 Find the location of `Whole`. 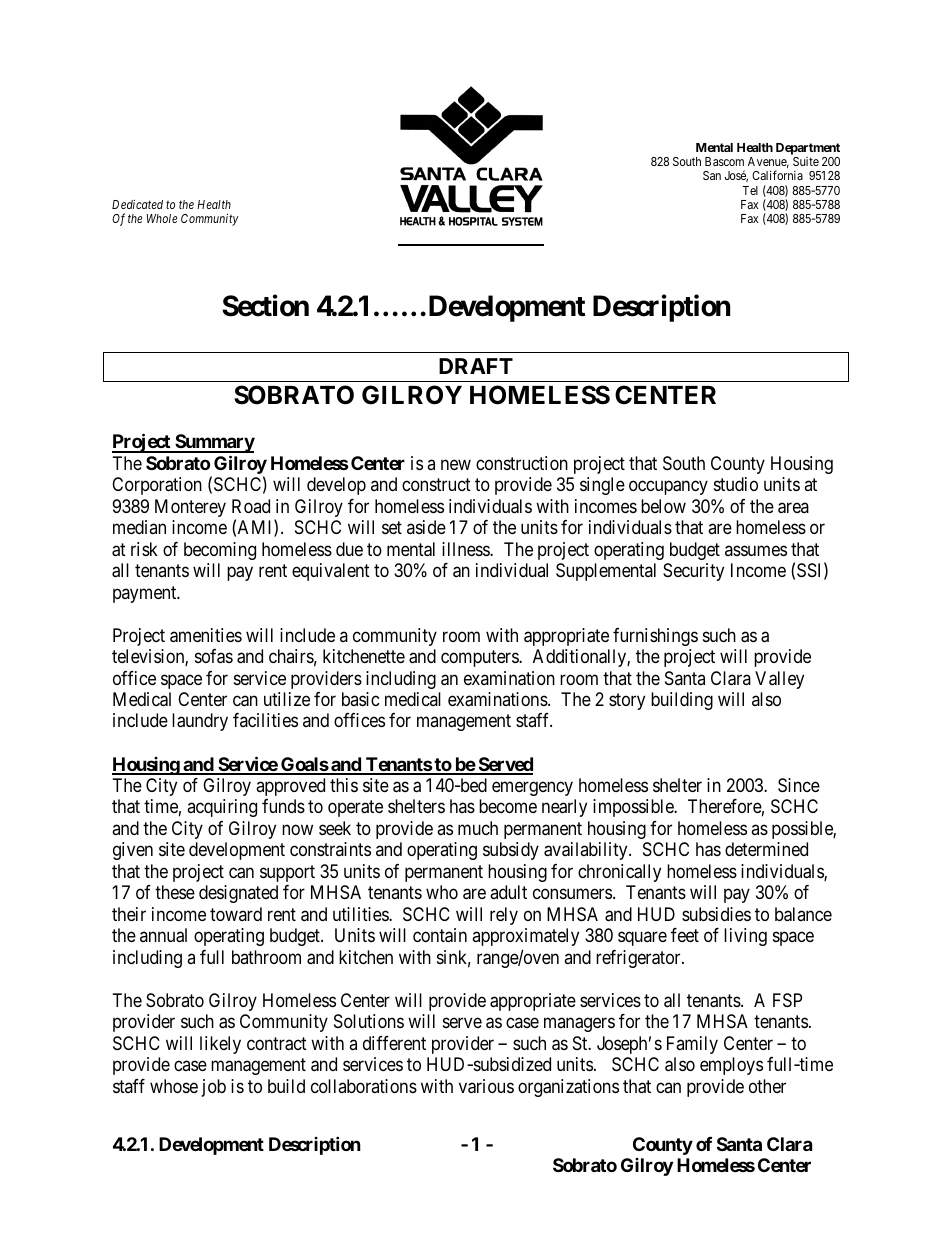

Whole is located at coordinates (162, 218).
